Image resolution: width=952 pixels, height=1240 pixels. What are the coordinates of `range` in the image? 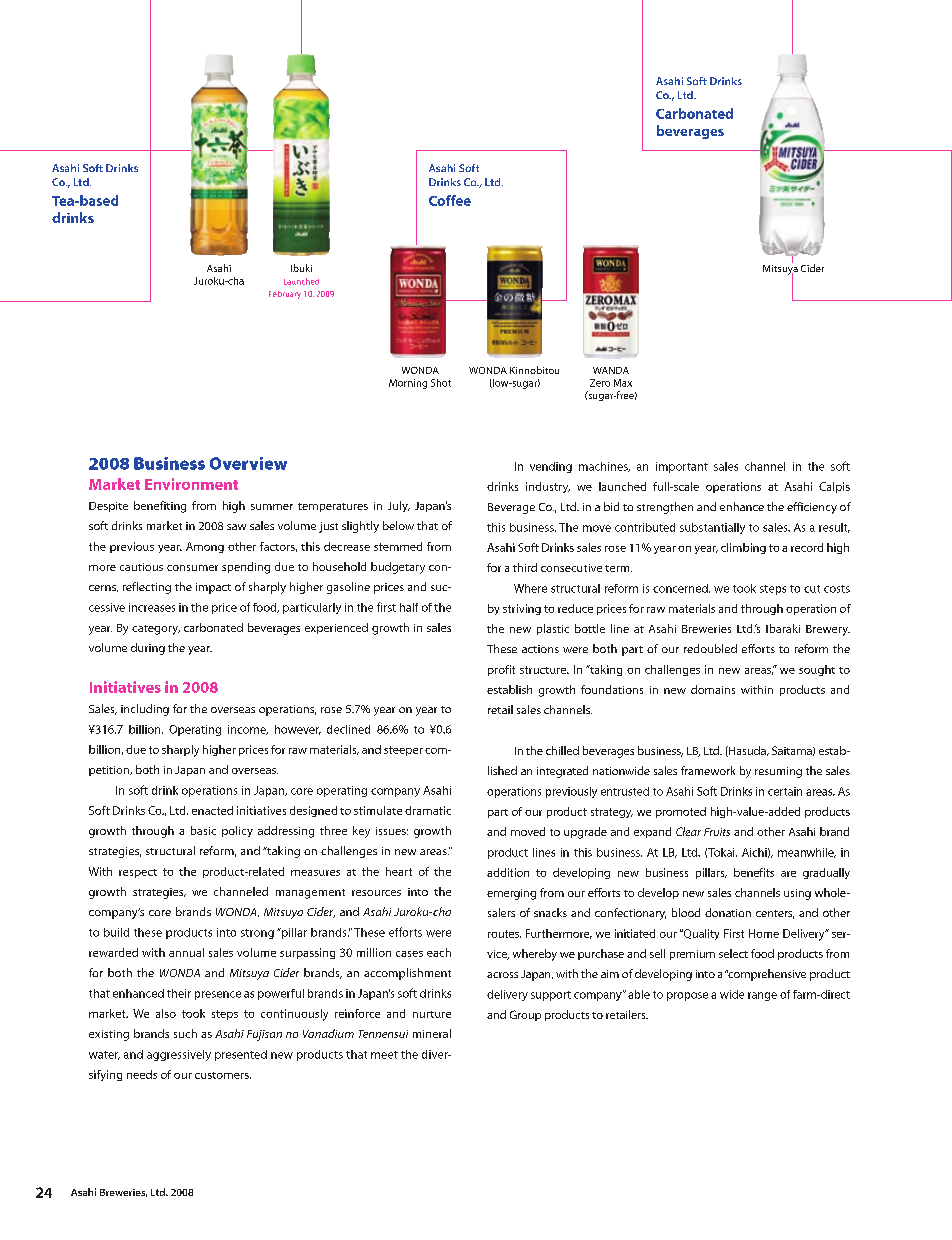 It's located at (762, 996).
